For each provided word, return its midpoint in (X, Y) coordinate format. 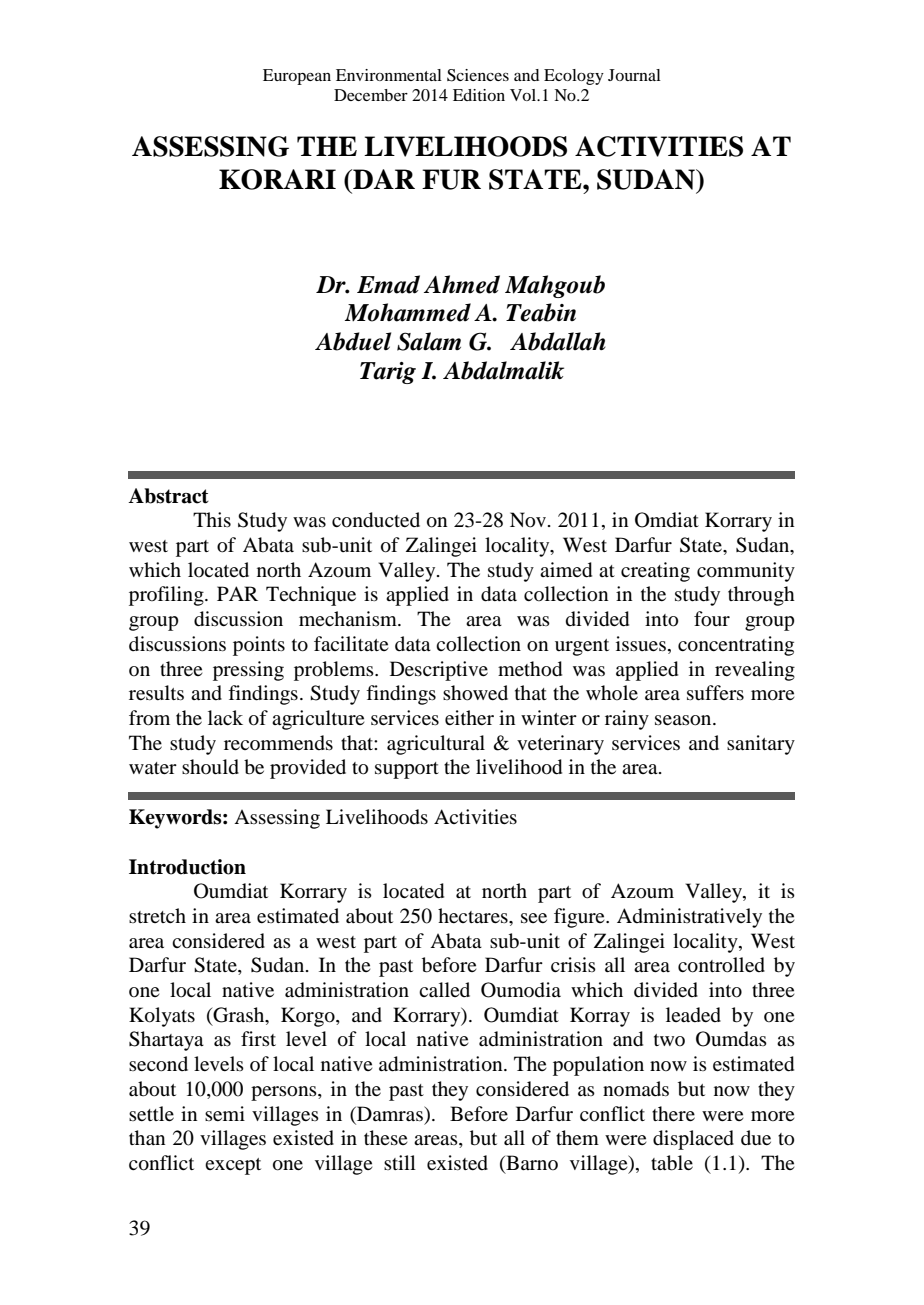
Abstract (168, 496)
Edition (479, 95)
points (259, 646)
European (297, 77)
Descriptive (439, 671)
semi (225, 1113)
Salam (429, 341)
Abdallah (558, 341)
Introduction (187, 867)
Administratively (689, 918)
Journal (634, 75)
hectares (474, 915)
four (712, 619)
